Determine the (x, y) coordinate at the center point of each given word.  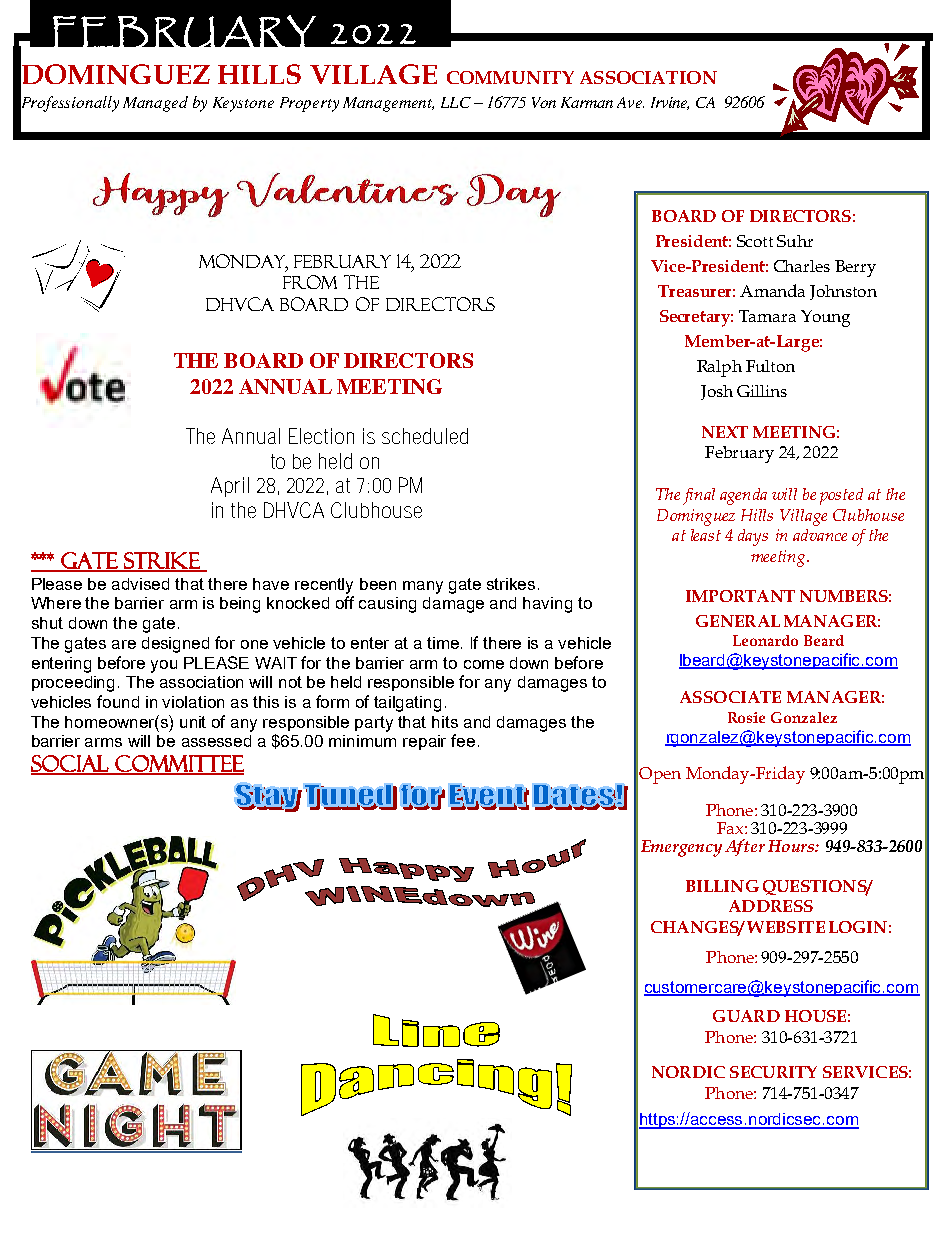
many (423, 587)
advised (140, 584)
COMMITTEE (178, 764)
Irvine (670, 103)
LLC (456, 102)
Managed (155, 104)
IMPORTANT (740, 596)
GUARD (746, 1016)
